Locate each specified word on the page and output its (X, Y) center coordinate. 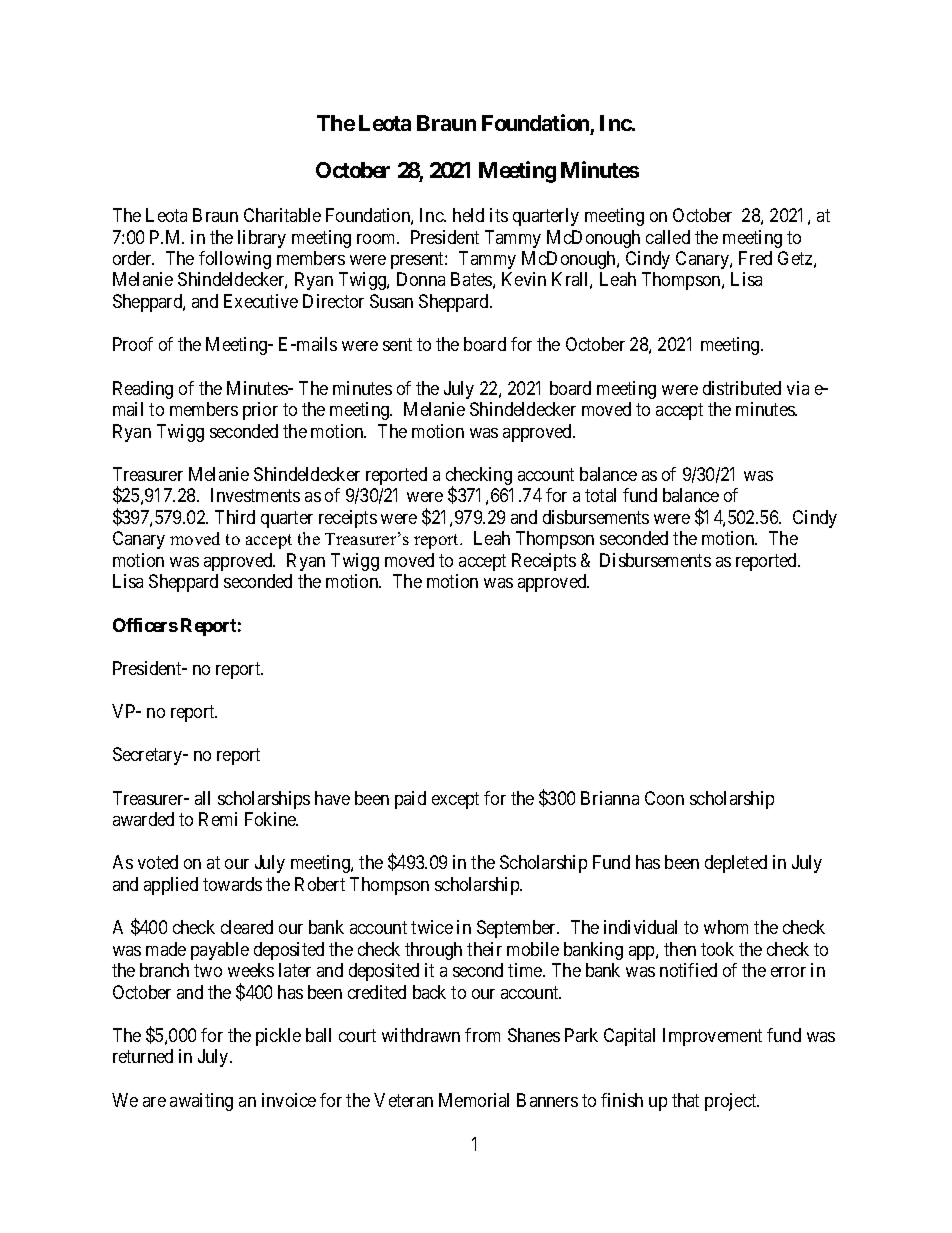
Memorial (474, 1100)
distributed (742, 388)
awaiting (201, 1102)
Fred (755, 258)
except (455, 800)
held (468, 215)
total (600, 495)
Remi (218, 819)
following (235, 260)
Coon (664, 798)
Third (235, 517)
